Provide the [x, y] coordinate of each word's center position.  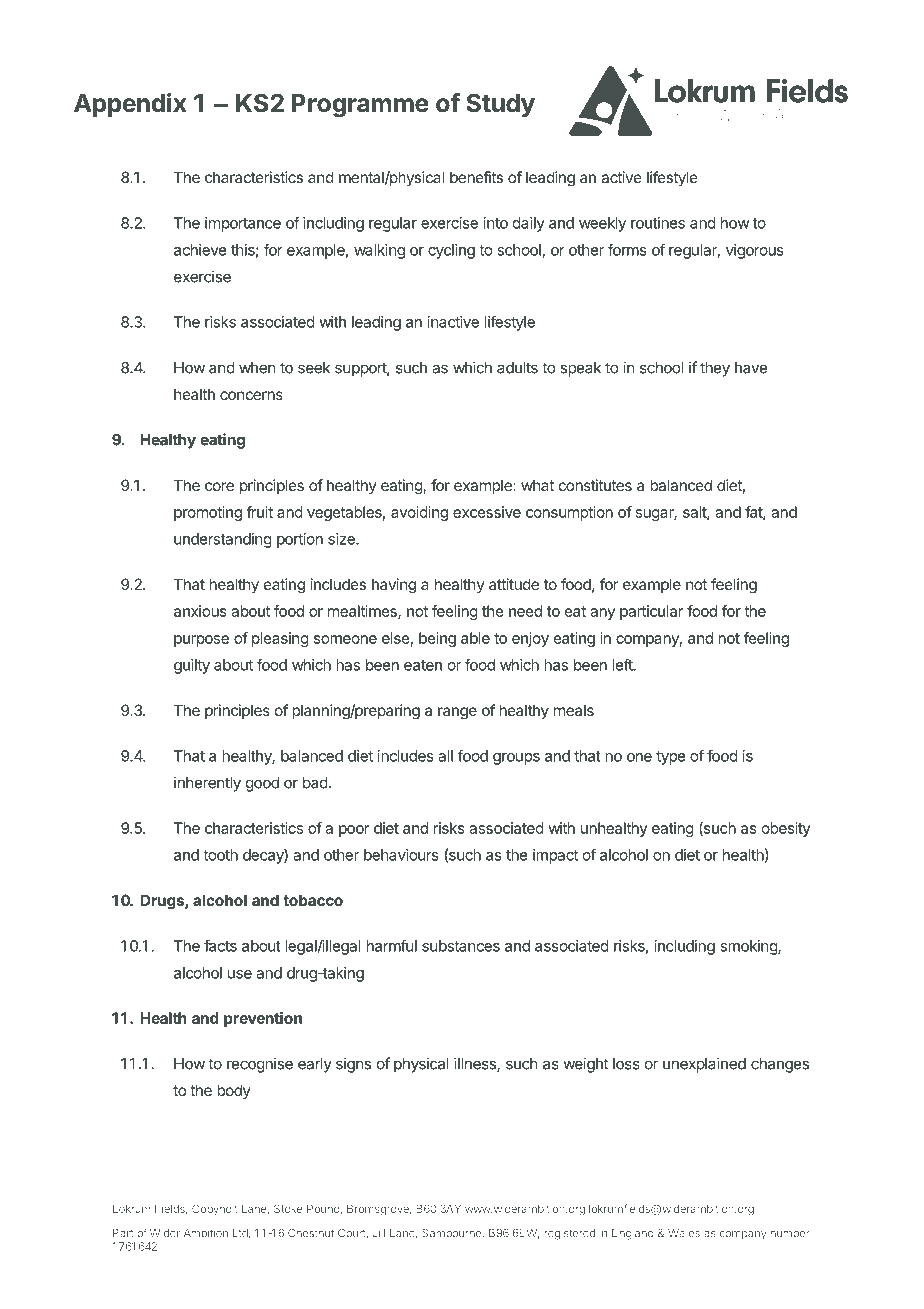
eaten [423, 665]
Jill [379, 1232]
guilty [192, 666]
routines [658, 223]
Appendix [130, 105]
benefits [476, 177]
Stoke [288, 1208]
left [623, 665]
